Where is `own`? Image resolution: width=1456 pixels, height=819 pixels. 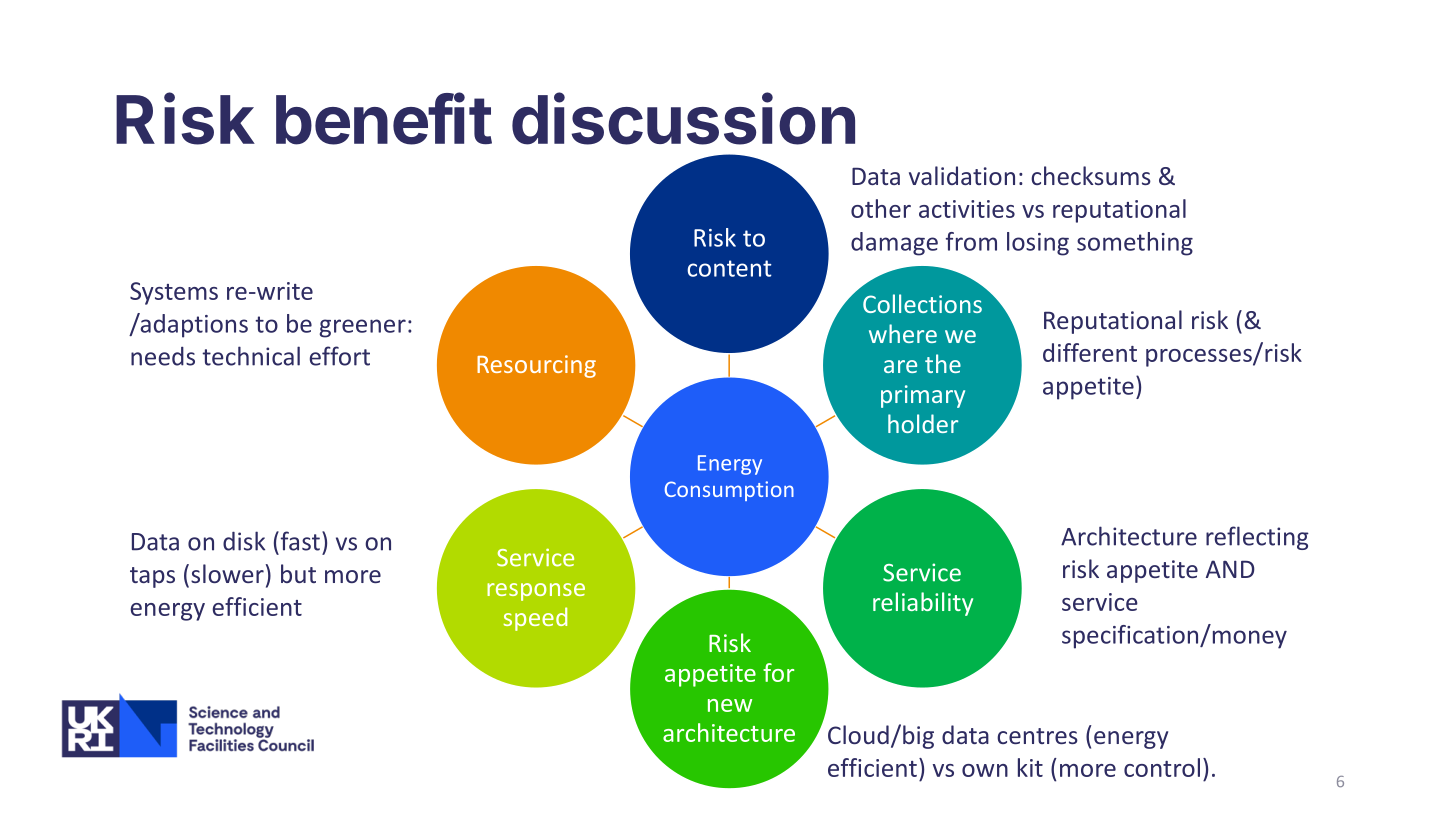 own is located at coordinates (985, 770).
